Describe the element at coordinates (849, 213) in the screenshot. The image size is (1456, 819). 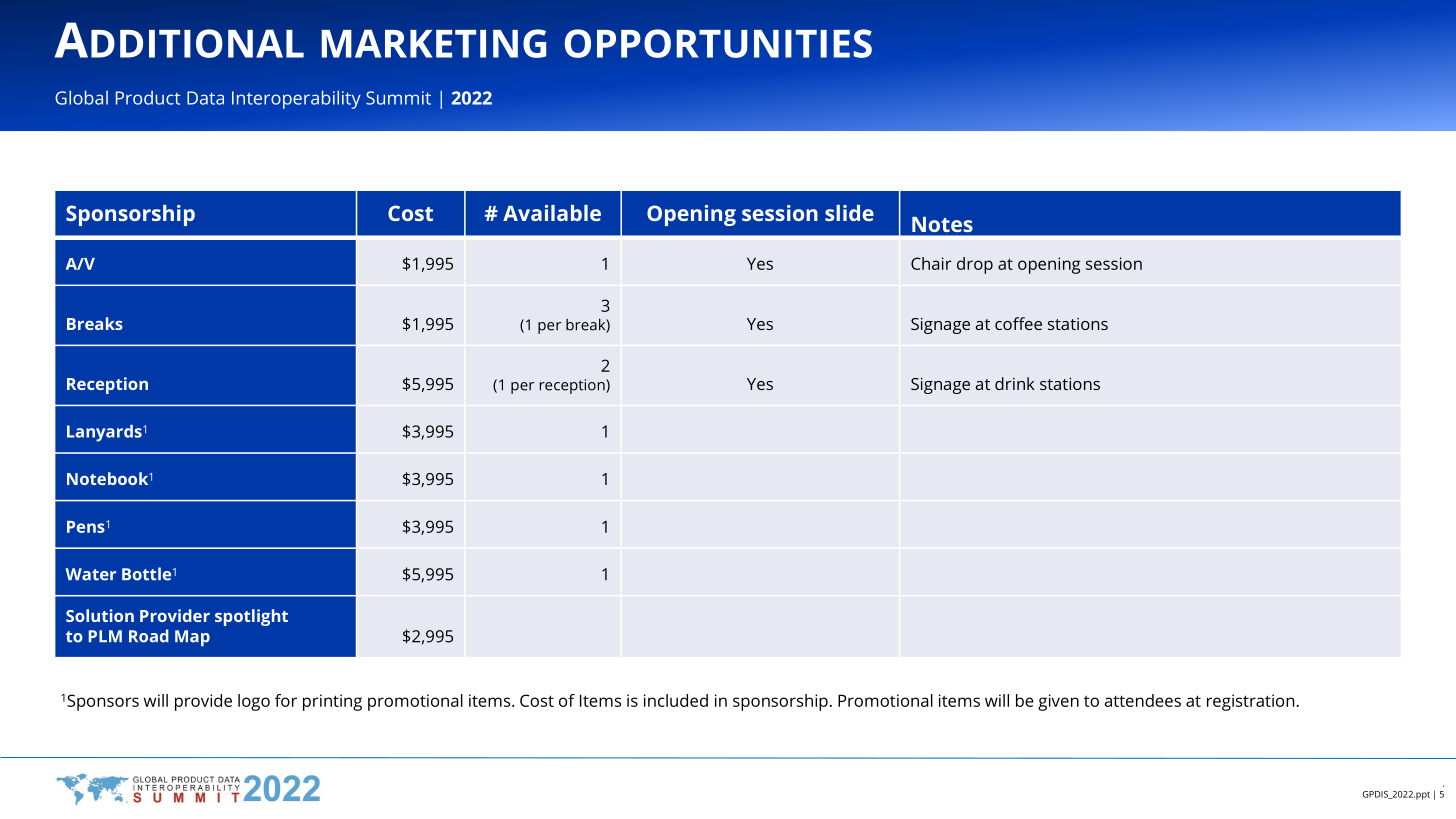
I see `slide` at that location.
